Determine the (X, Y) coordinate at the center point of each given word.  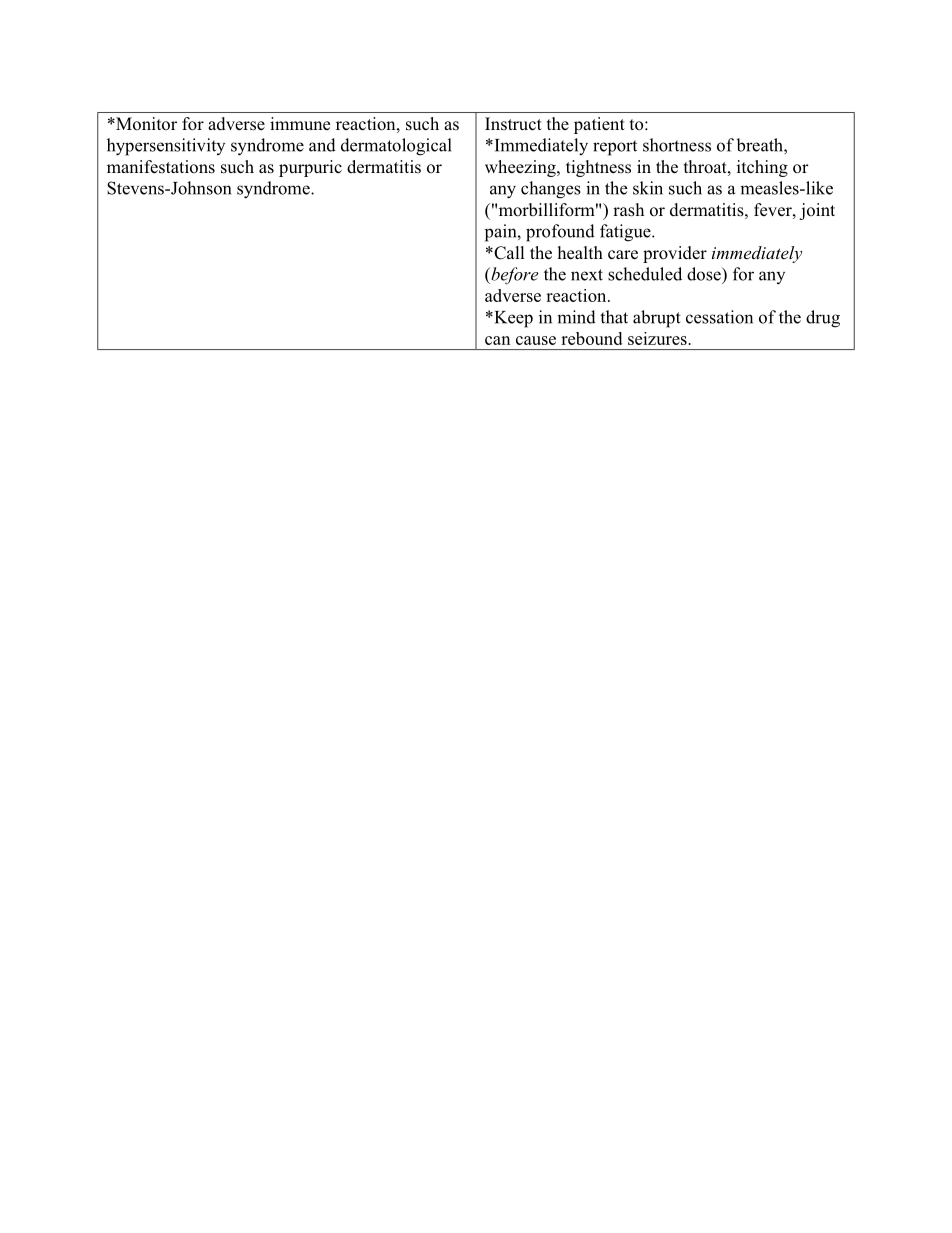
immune (300, 123)
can (497, 340)
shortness (677, 145)
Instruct (513, 124)
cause (536, 340)
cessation (719, 317)
